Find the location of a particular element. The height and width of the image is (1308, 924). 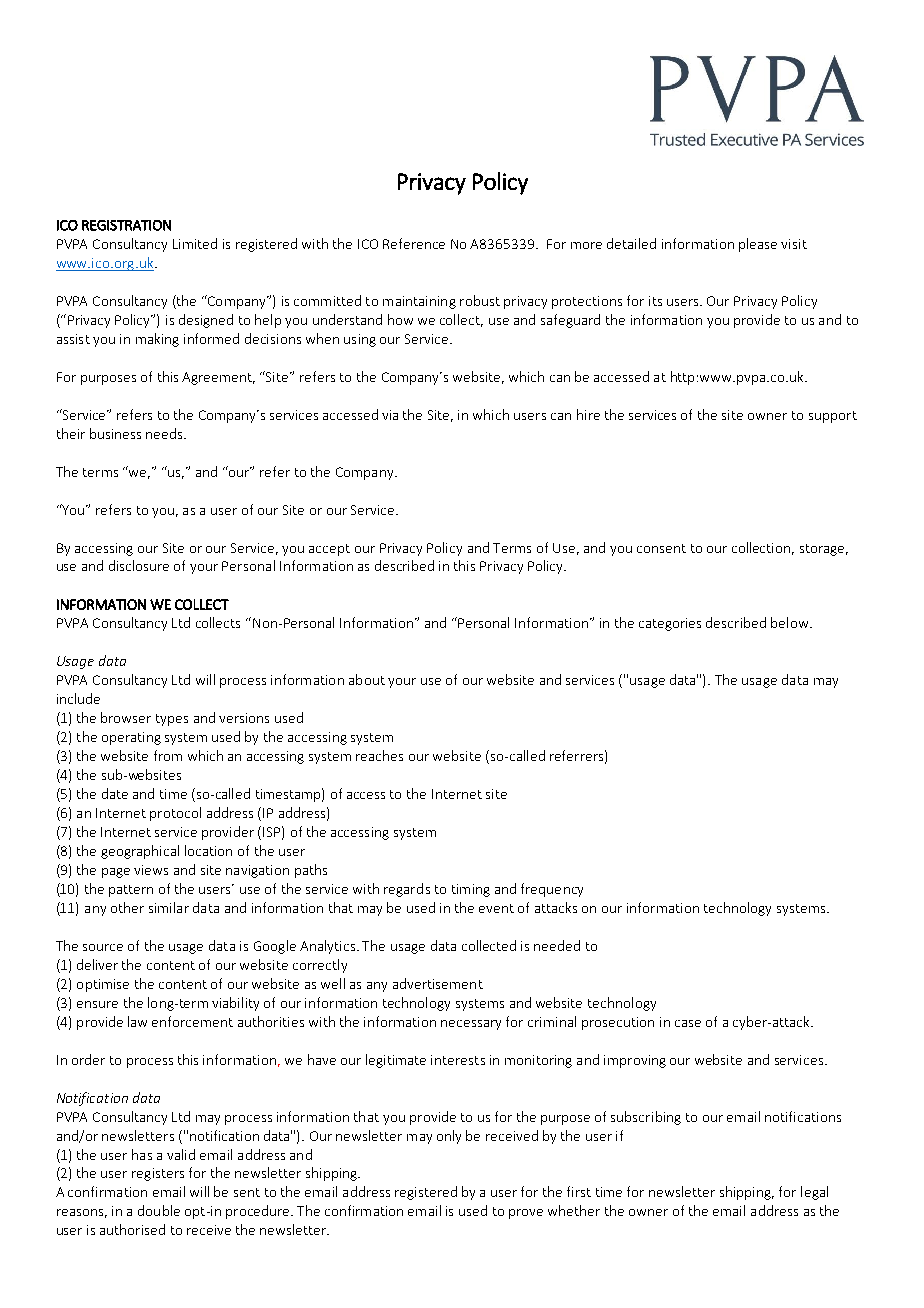

timing is located at coordinates (471, 890).
